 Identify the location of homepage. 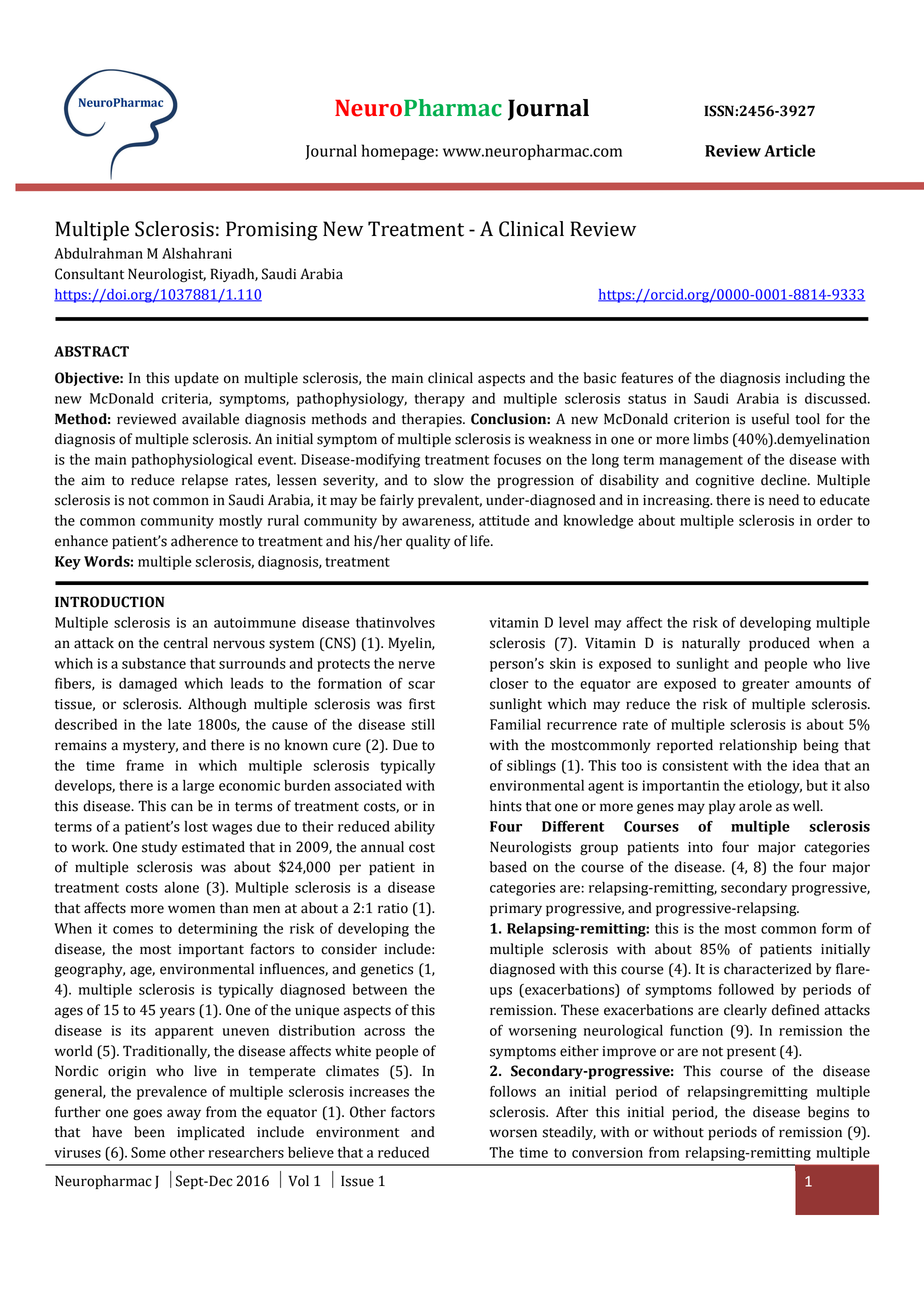
(399, 152).
